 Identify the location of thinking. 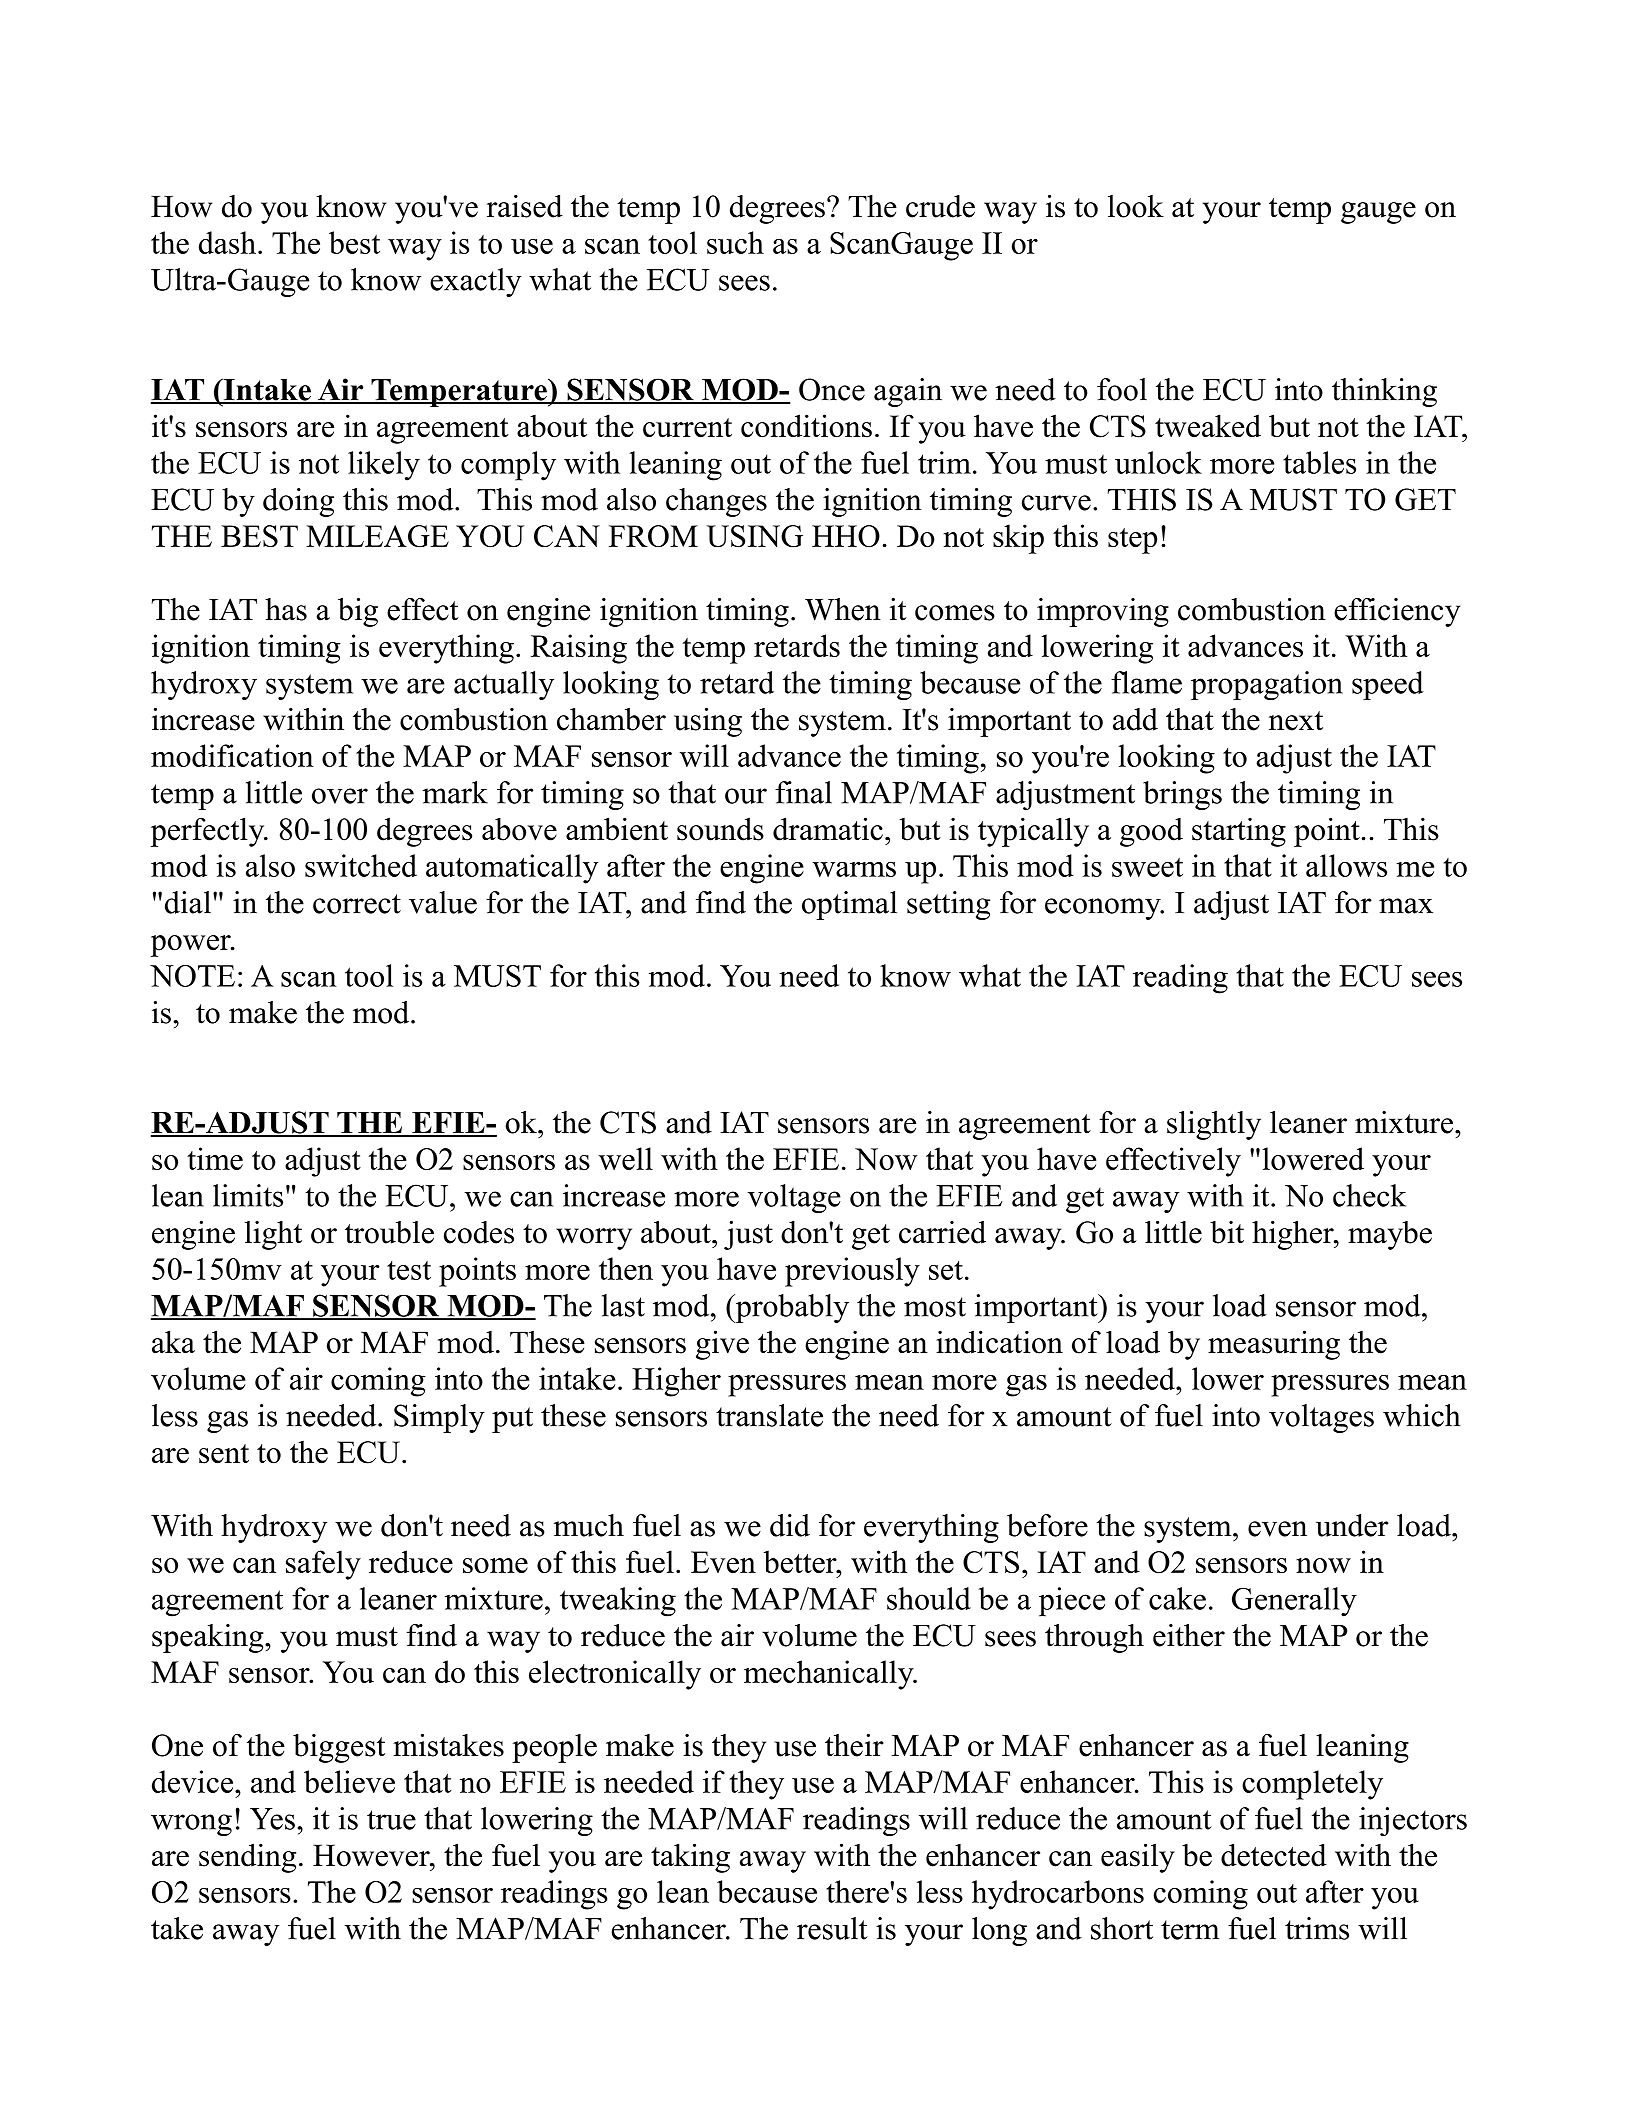
(1384, 392).
